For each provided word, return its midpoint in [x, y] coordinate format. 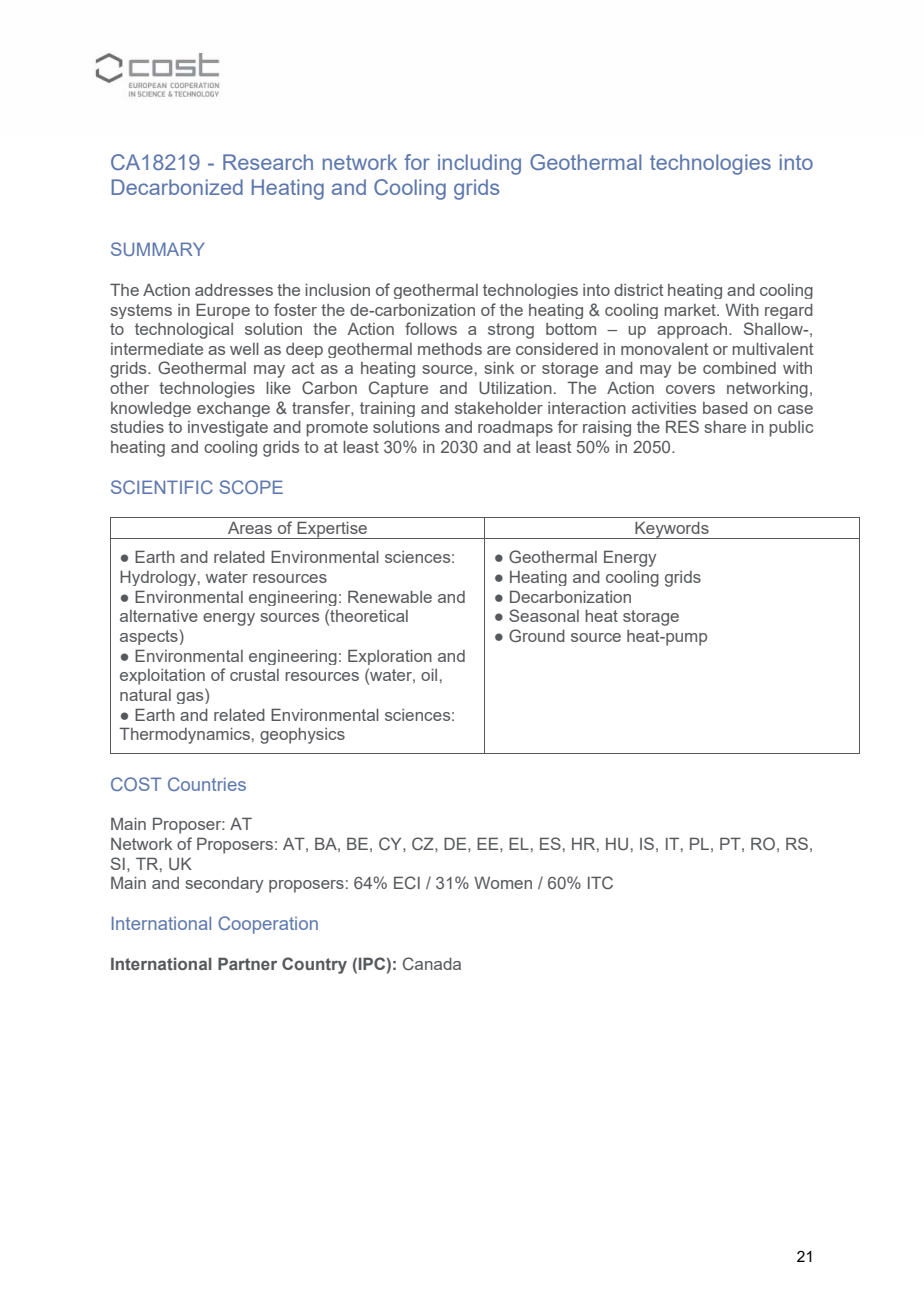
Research [268, 162]
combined [739, 368]
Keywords [672, 530]
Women [503, 882]
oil [429, 675]
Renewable [390, 596]
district [638, 290]
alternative [159, 616]
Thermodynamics [184, 735]
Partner [247, 963]
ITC [600, 882]
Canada [432, 963]
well [244, 349]
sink [499, 368]
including [479, 164]
